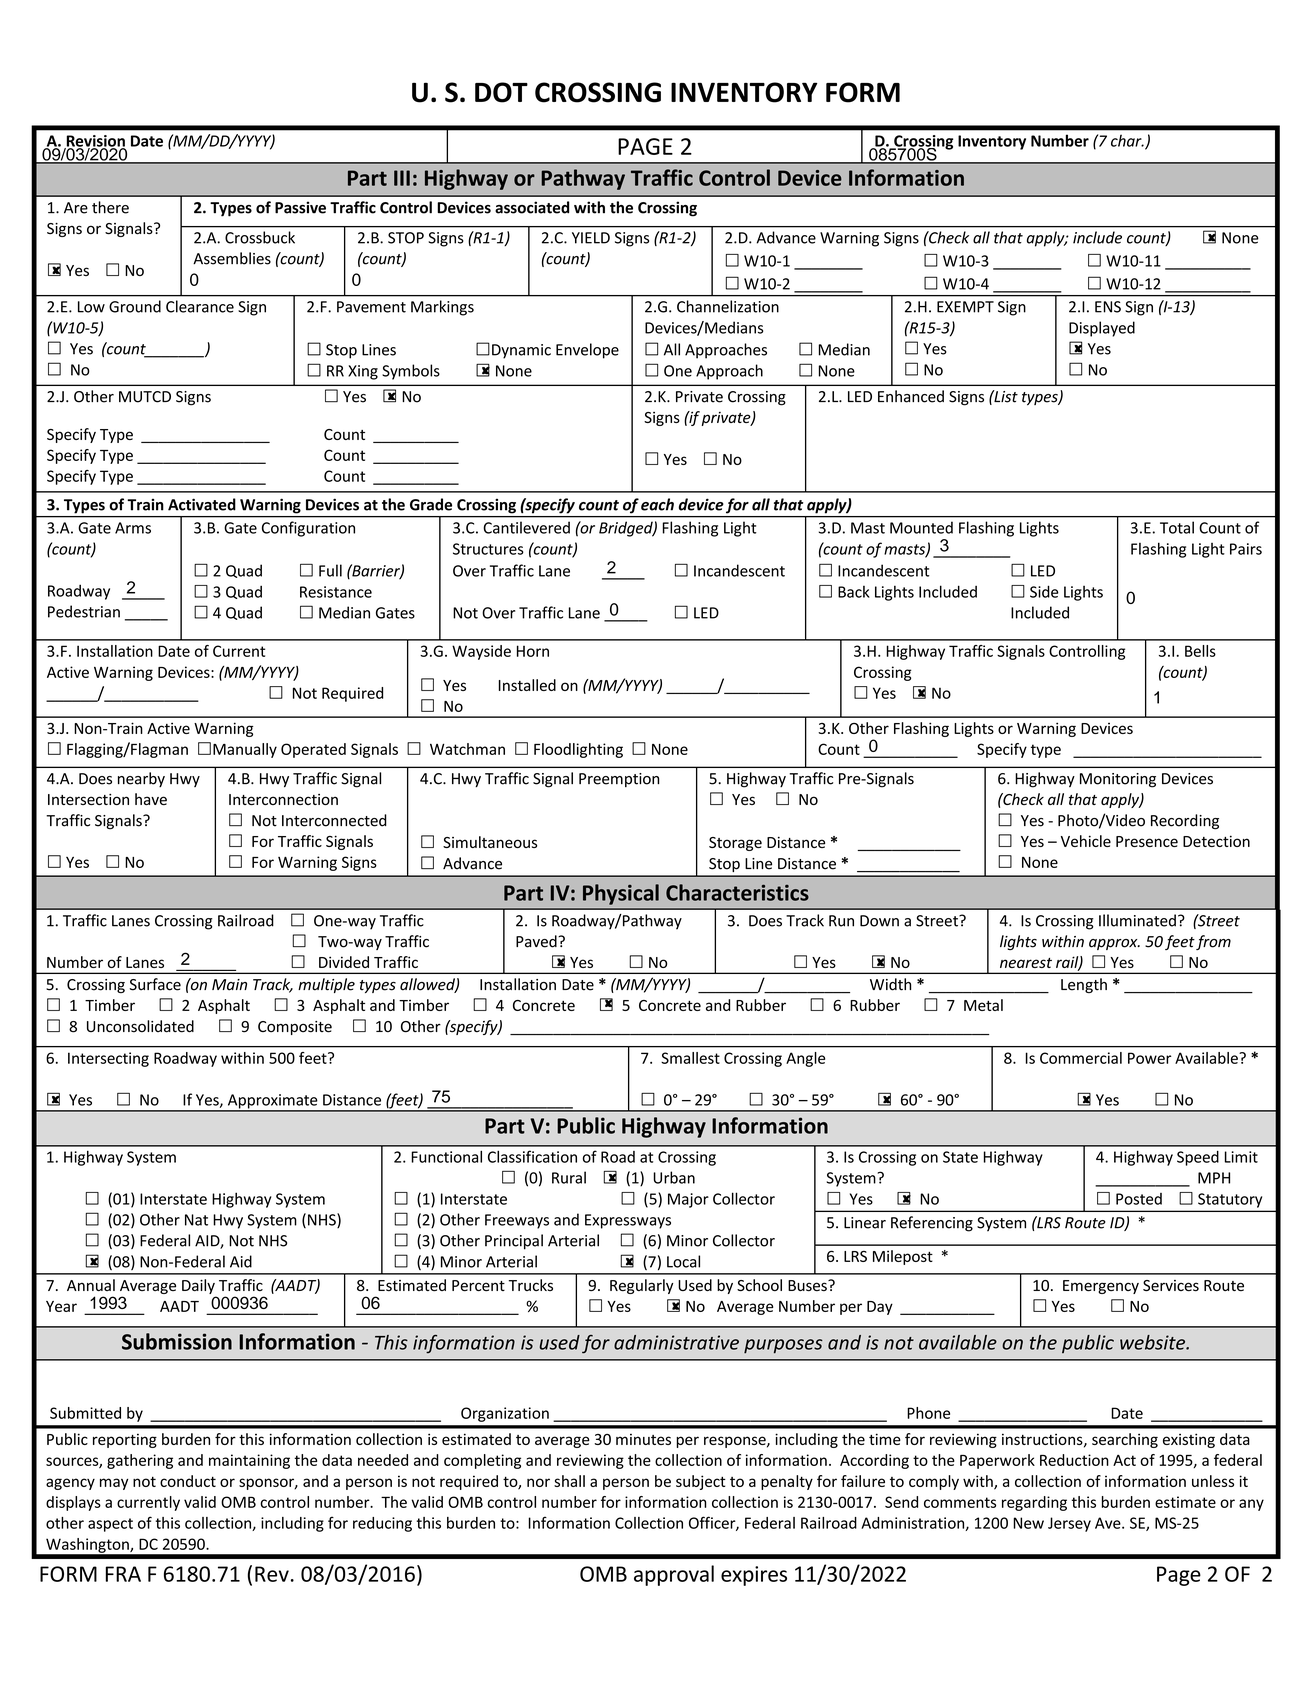 This screenshot has height=1699, width=1313. I want to click on conduct, so click(188, 1481).
